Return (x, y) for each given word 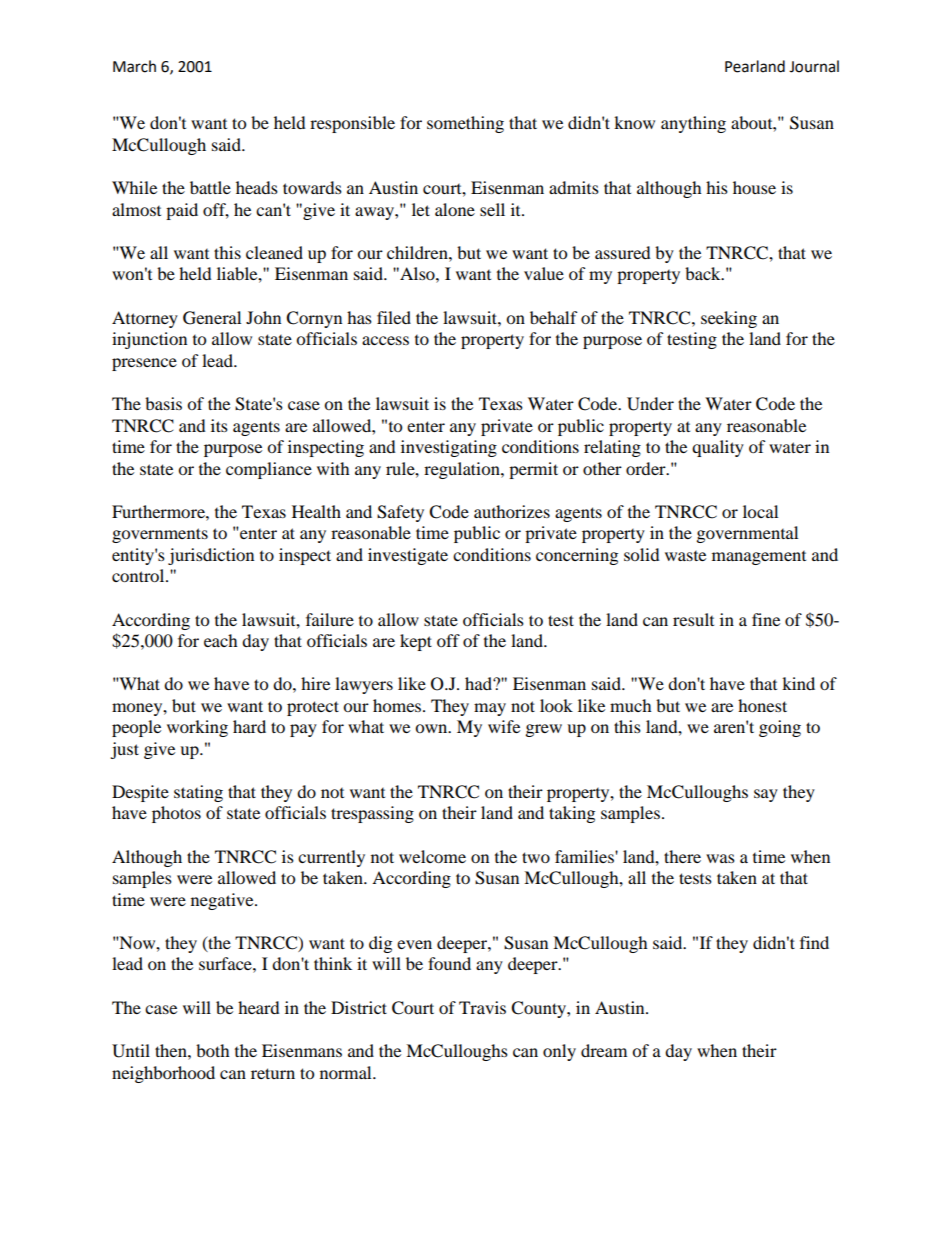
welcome (432, 856)
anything (693, 124)
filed (394, 317)
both (213, 1050)
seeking (729, 319)
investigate (408, 556)
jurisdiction (211, 556)
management (759, 558)
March (134, 66)
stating (198, 793)
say (766, 795)
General (212, 318)
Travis (482, 1007)
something (465, 124)
